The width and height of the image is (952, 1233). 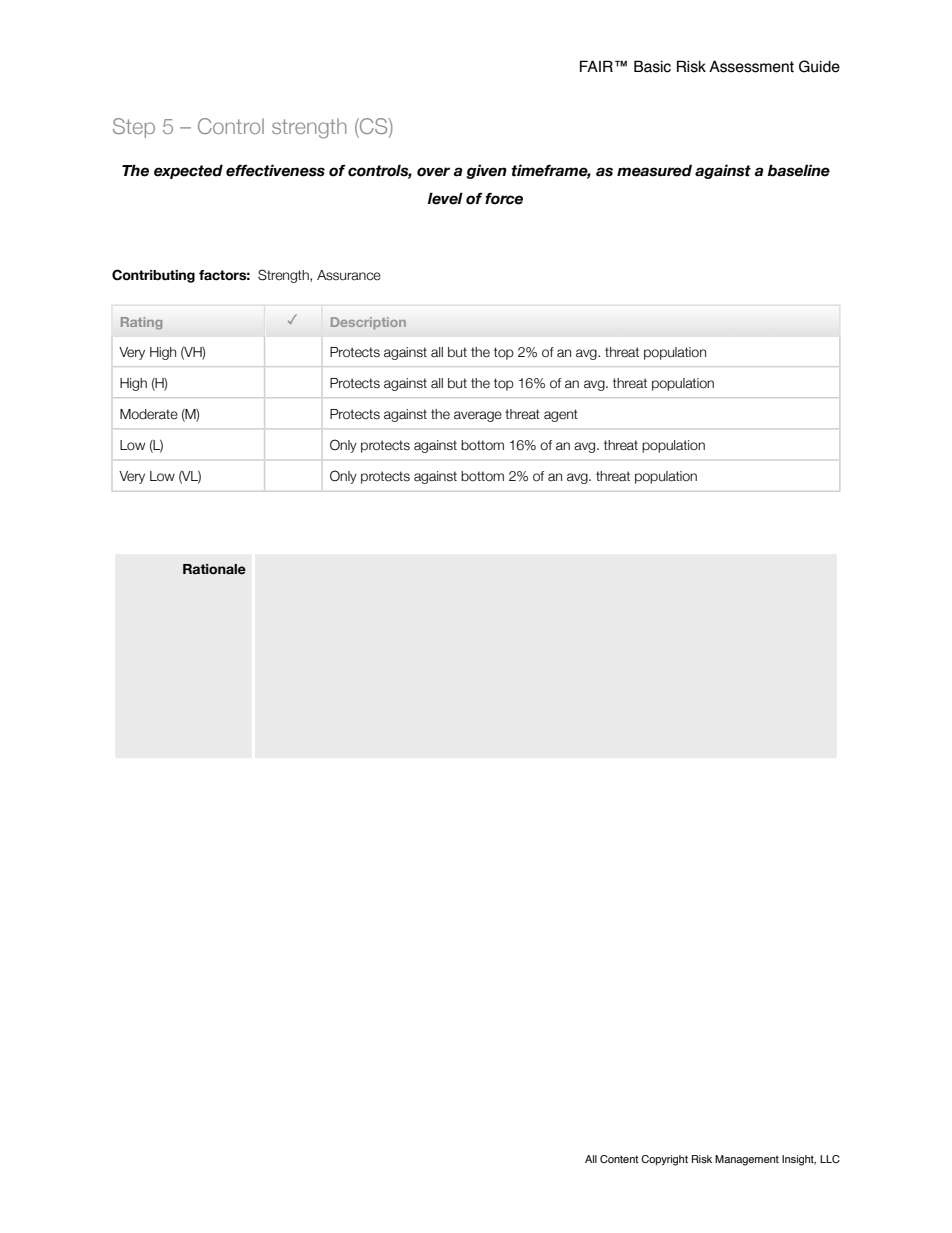 I want to click on average, so click(x=478, y=416).
